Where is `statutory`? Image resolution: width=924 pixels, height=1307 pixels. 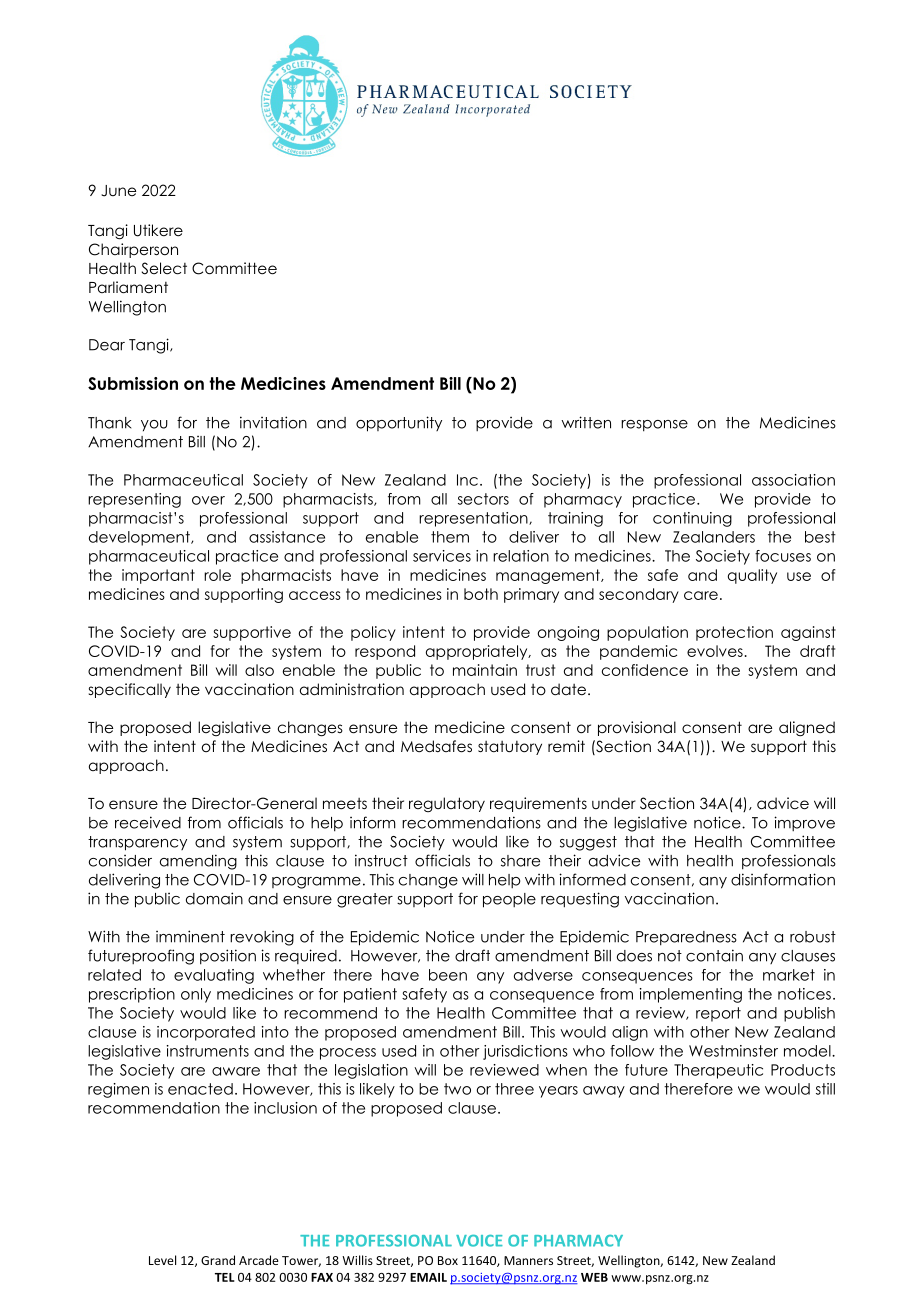 statutory is located at coordinates (510, 748).
